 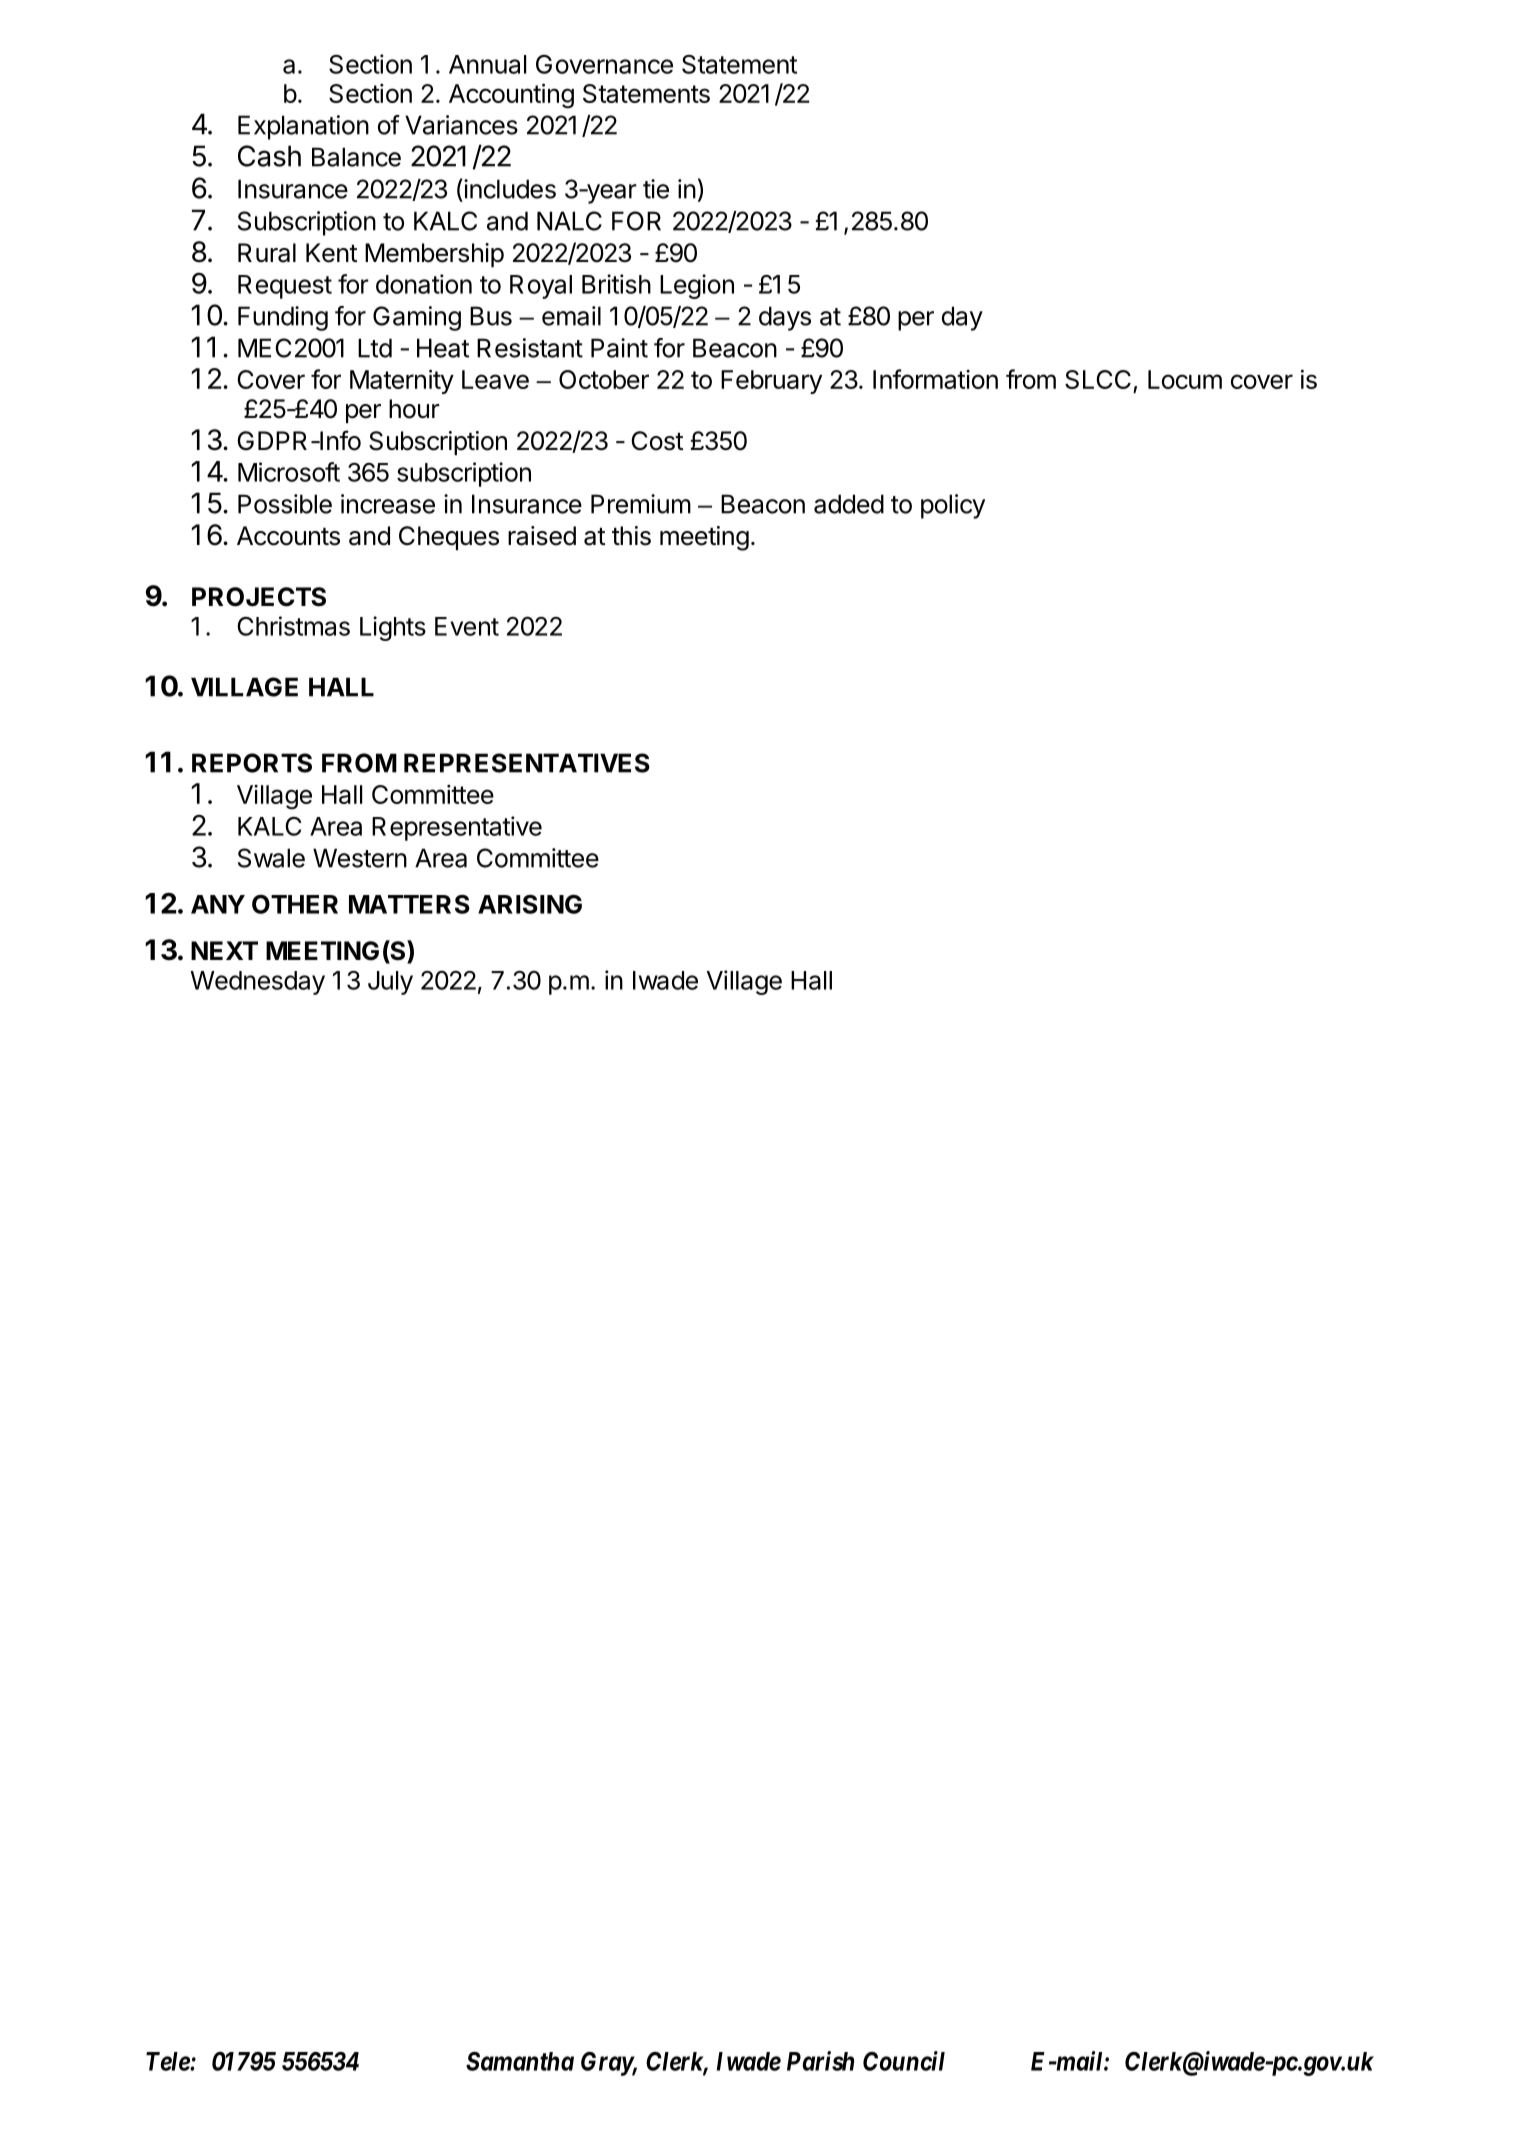 I want to click on raised, so click(x=542, y=536).
